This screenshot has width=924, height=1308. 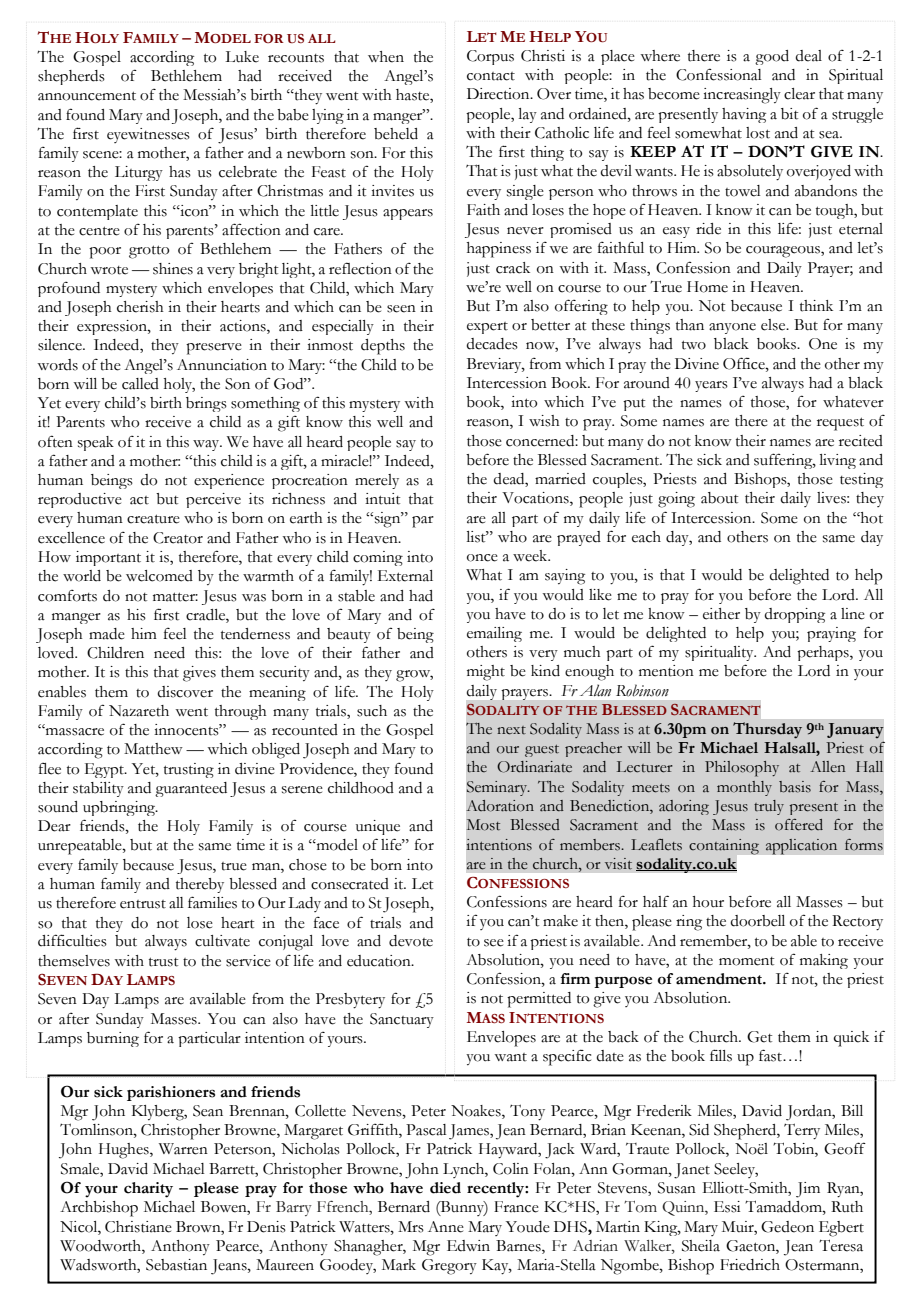 What do you see at coordinates (492, 344) in the screenshot?
I see `decades` at bounding box center [492, 344].
